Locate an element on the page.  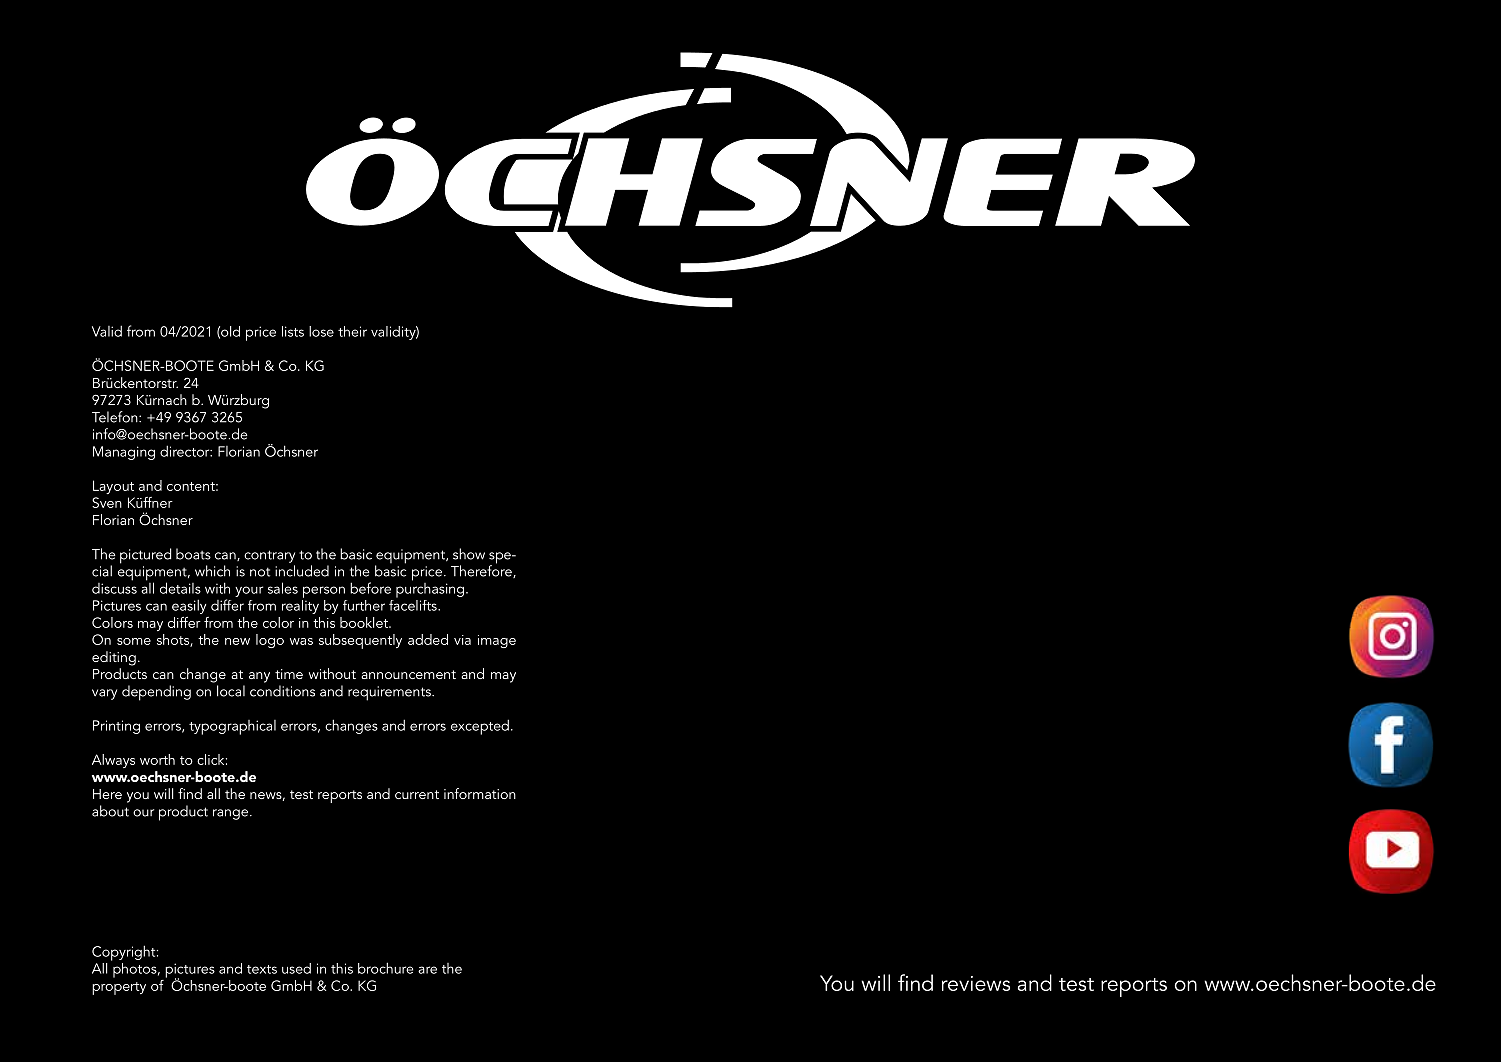
lose is located at coordinates (321, 331).
